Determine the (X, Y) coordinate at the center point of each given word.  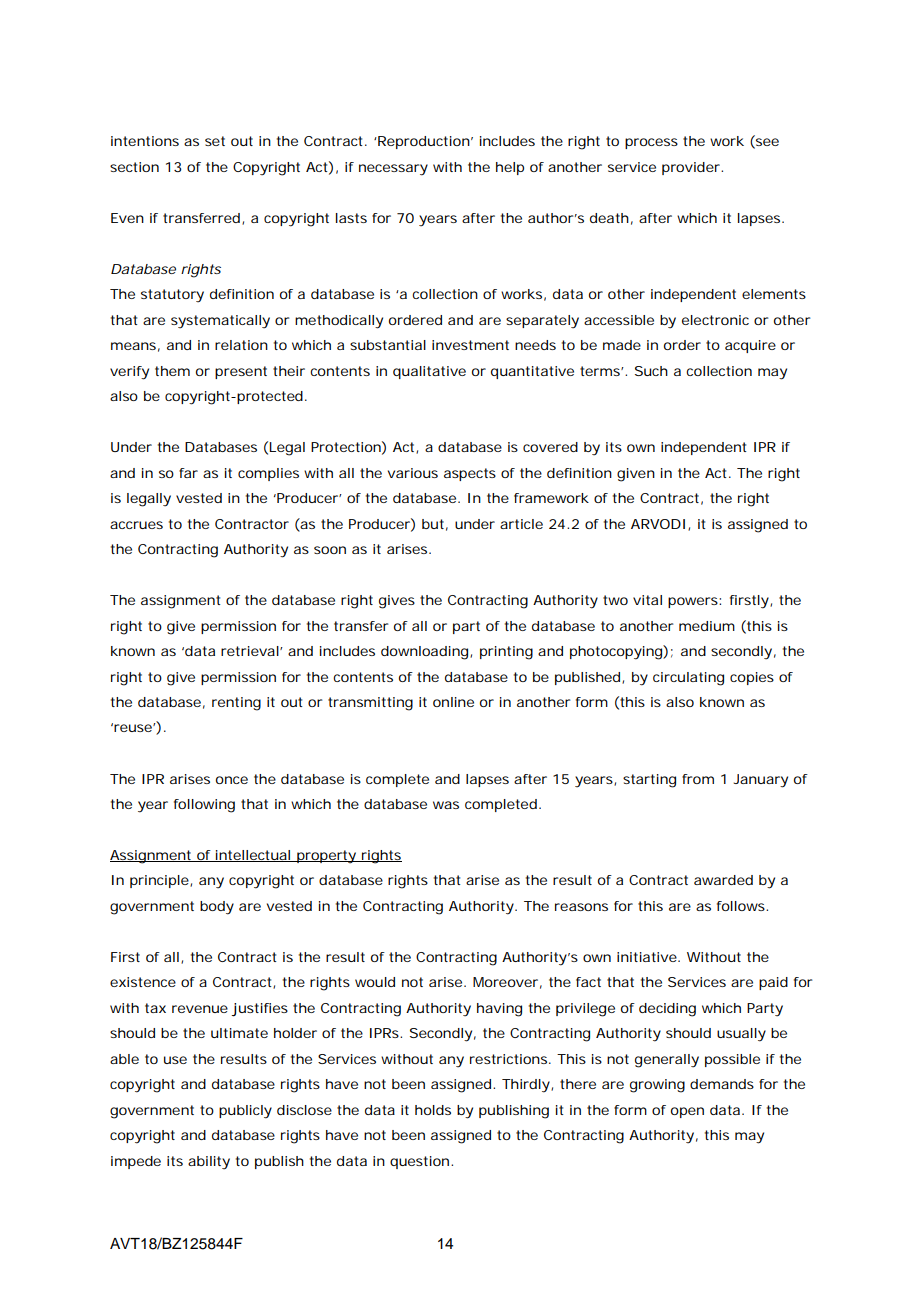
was (446, 805)
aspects (470, 474)
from (698, 779)
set (215, 141)
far (188, 473)
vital (647, 600)
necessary (393, 170)
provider (692, 168)
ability (209, 1163)
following (204, 806)
